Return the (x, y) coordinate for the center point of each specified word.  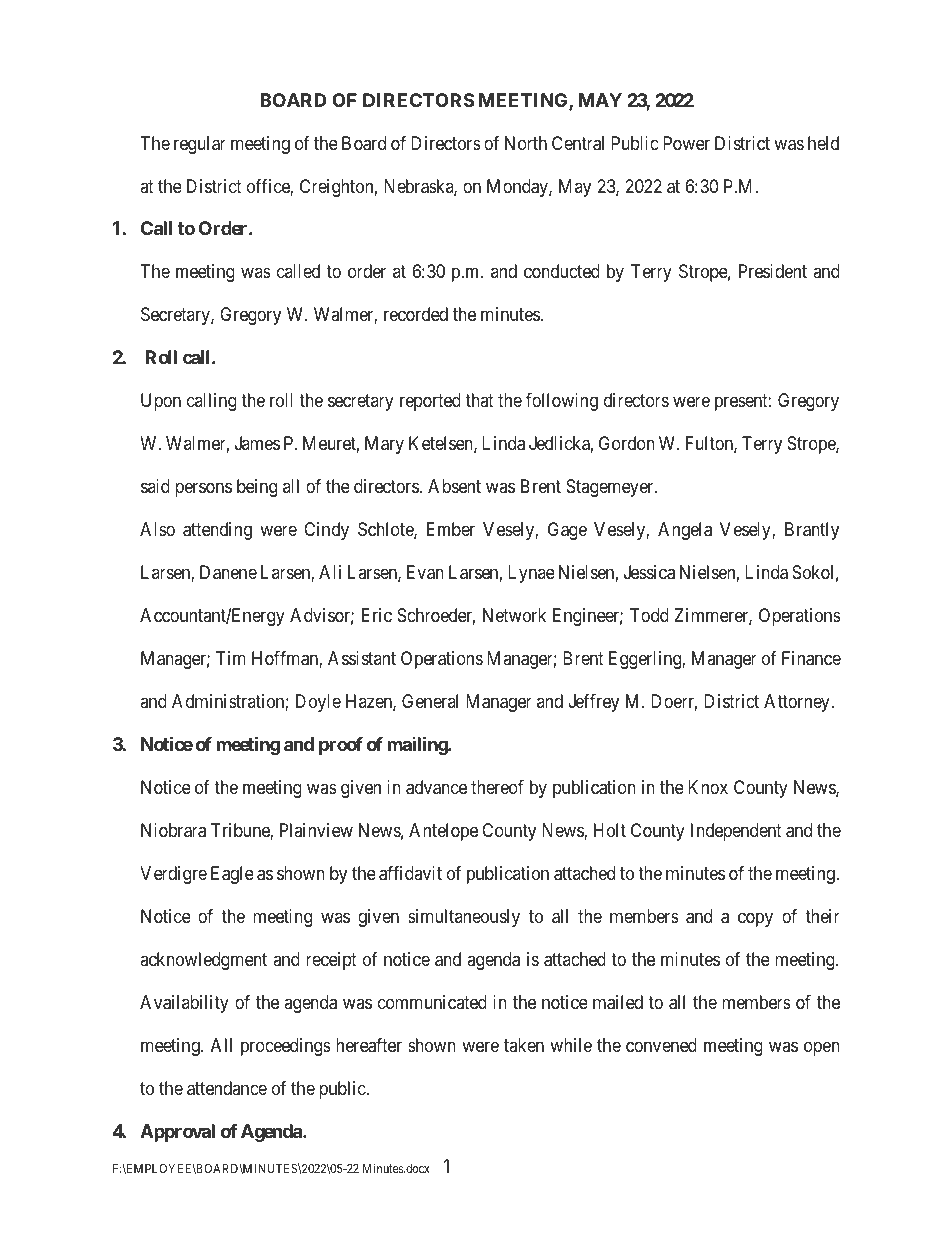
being (257, 488)
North (526, 143)
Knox (708, 787)
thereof (497, 787)
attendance (227, 1088)
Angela (685, 531)
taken (524, 1045)
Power (686, 143)
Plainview (316, 830)
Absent (454, 486)
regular (200, 145)
